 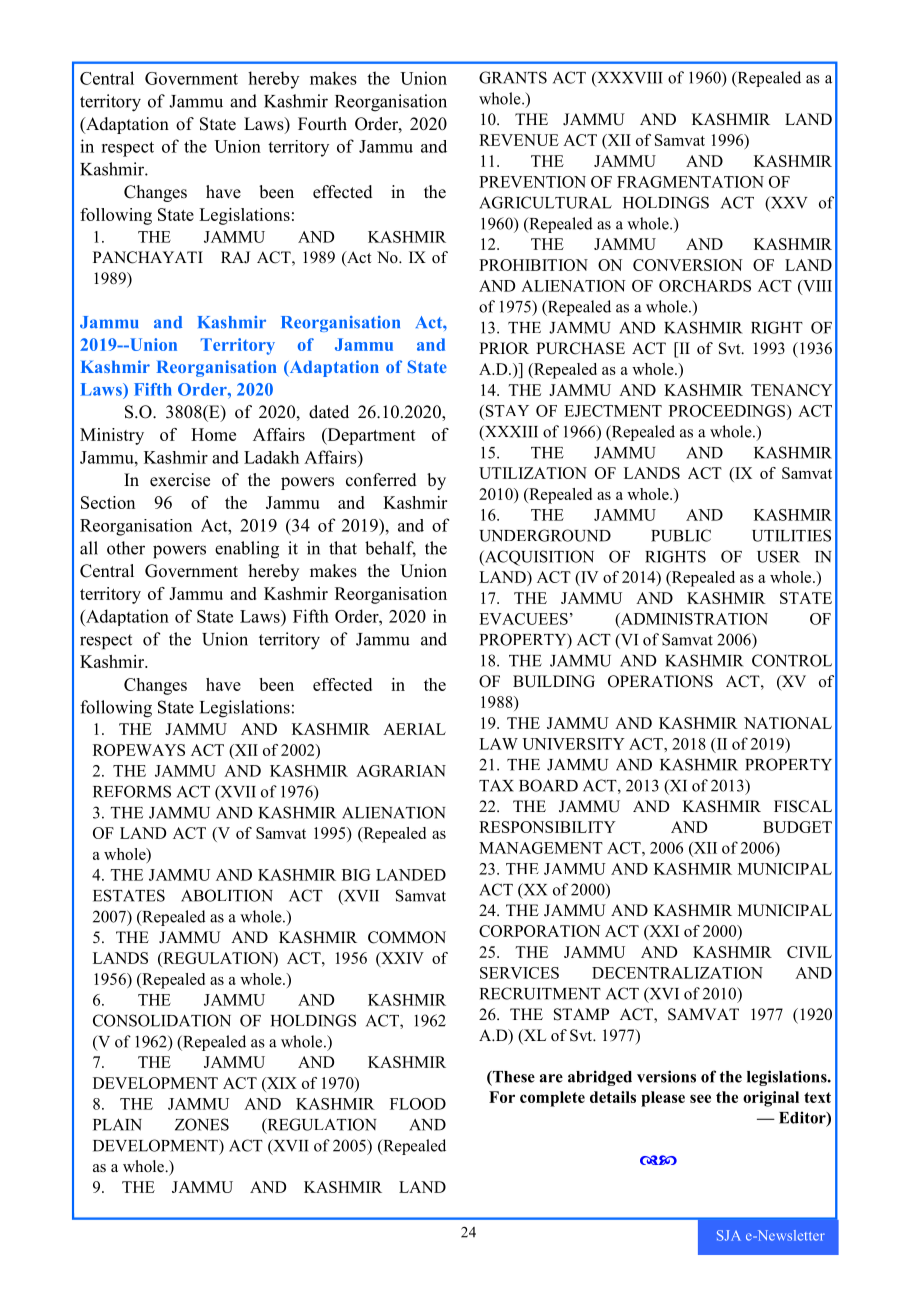 What do you see at coordinates (513, 77) in the page?
I see `GRANTS` at bounding box center [513, 77].
